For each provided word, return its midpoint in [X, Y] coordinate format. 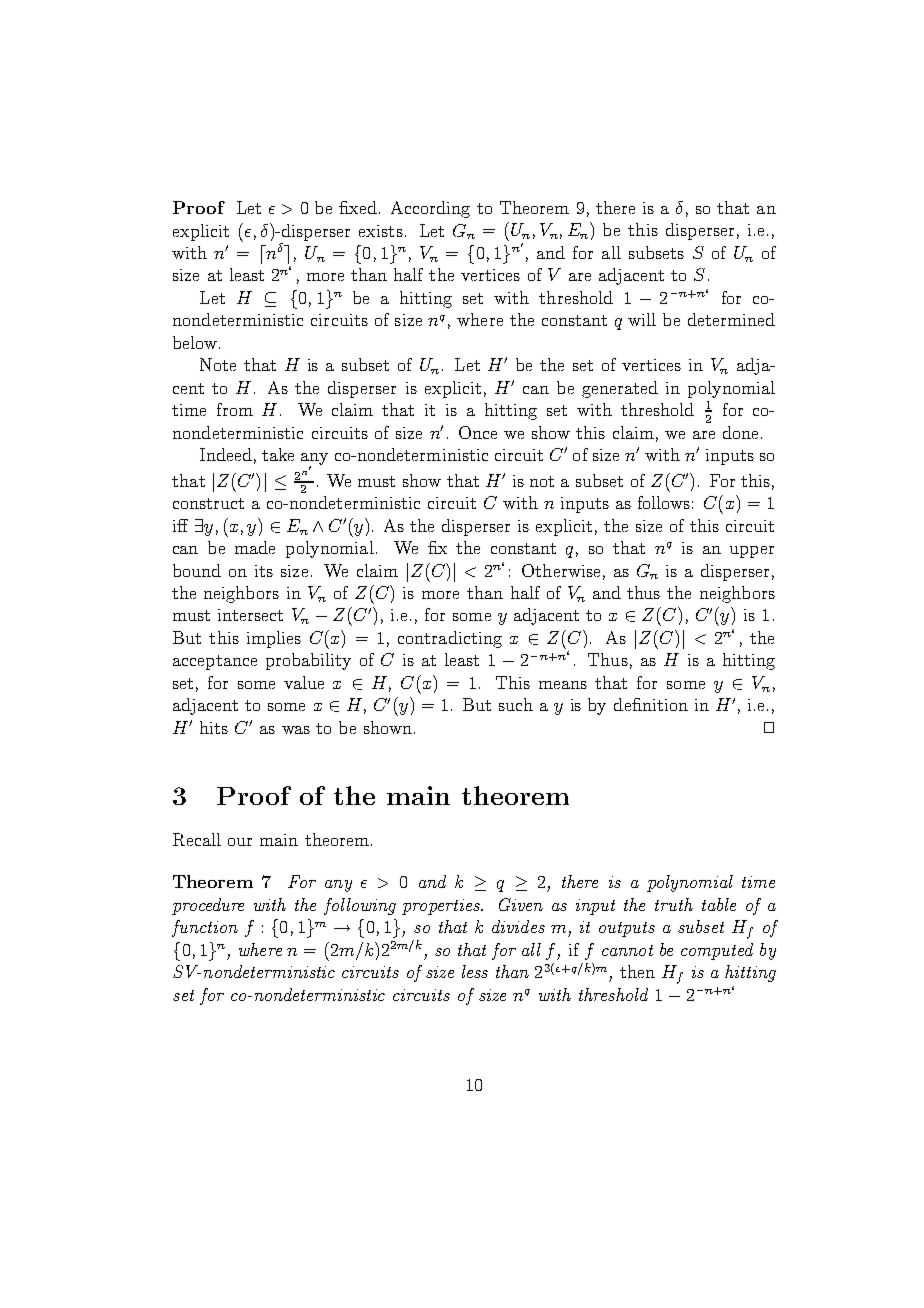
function [205, 928]
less [475, 971]
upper [752, 552]
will [642, 319]
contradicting [450, 639]
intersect [250, 615]
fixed [358, 207]
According [430, 209]
